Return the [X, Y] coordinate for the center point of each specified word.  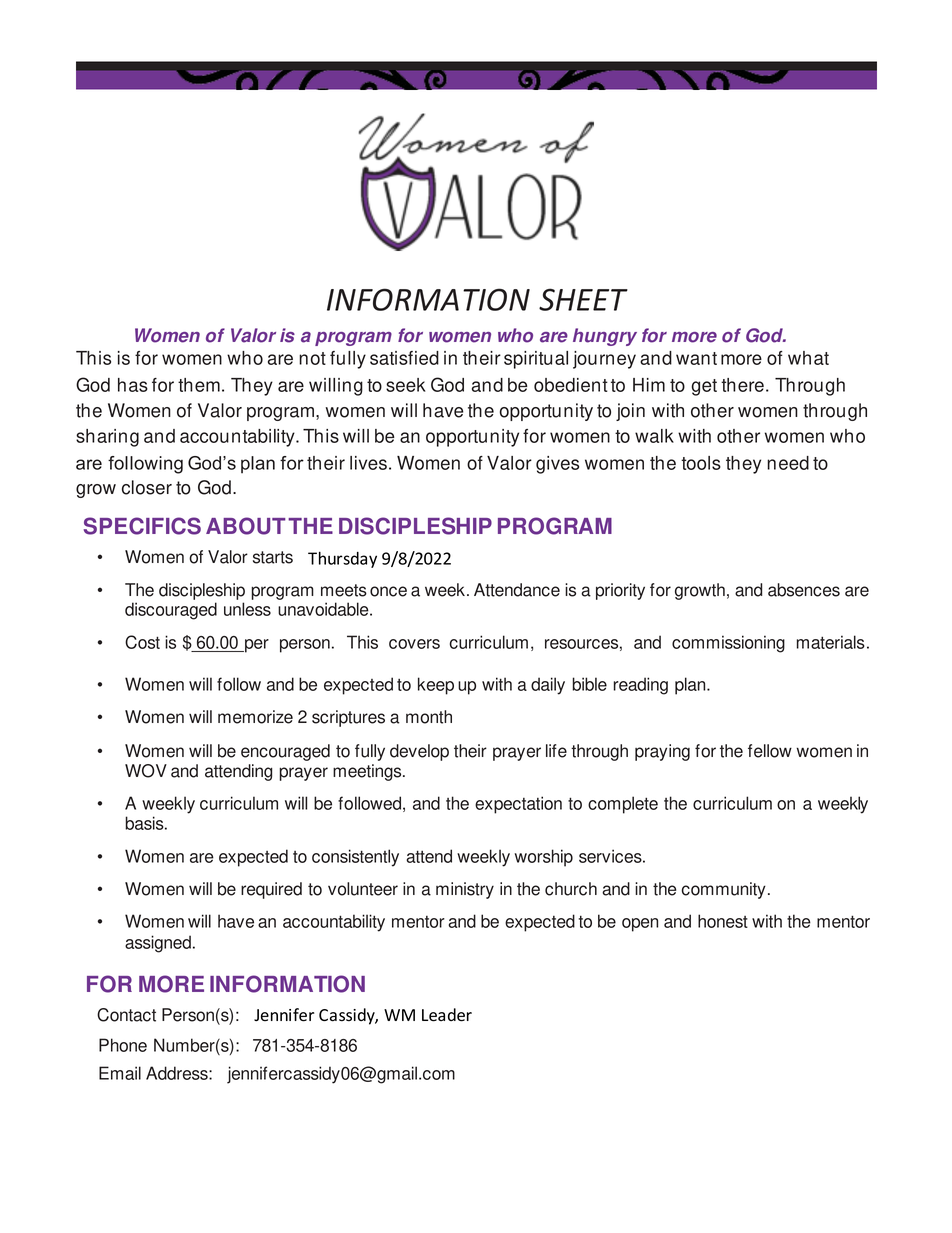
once [388, 591]
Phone [123, 1045]
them [199, 385]
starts [273, 557]
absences [804, 590]
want [696, 358]
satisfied [404, 358]
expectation [518, 805]
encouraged [285, 752]
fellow [770, 751]
